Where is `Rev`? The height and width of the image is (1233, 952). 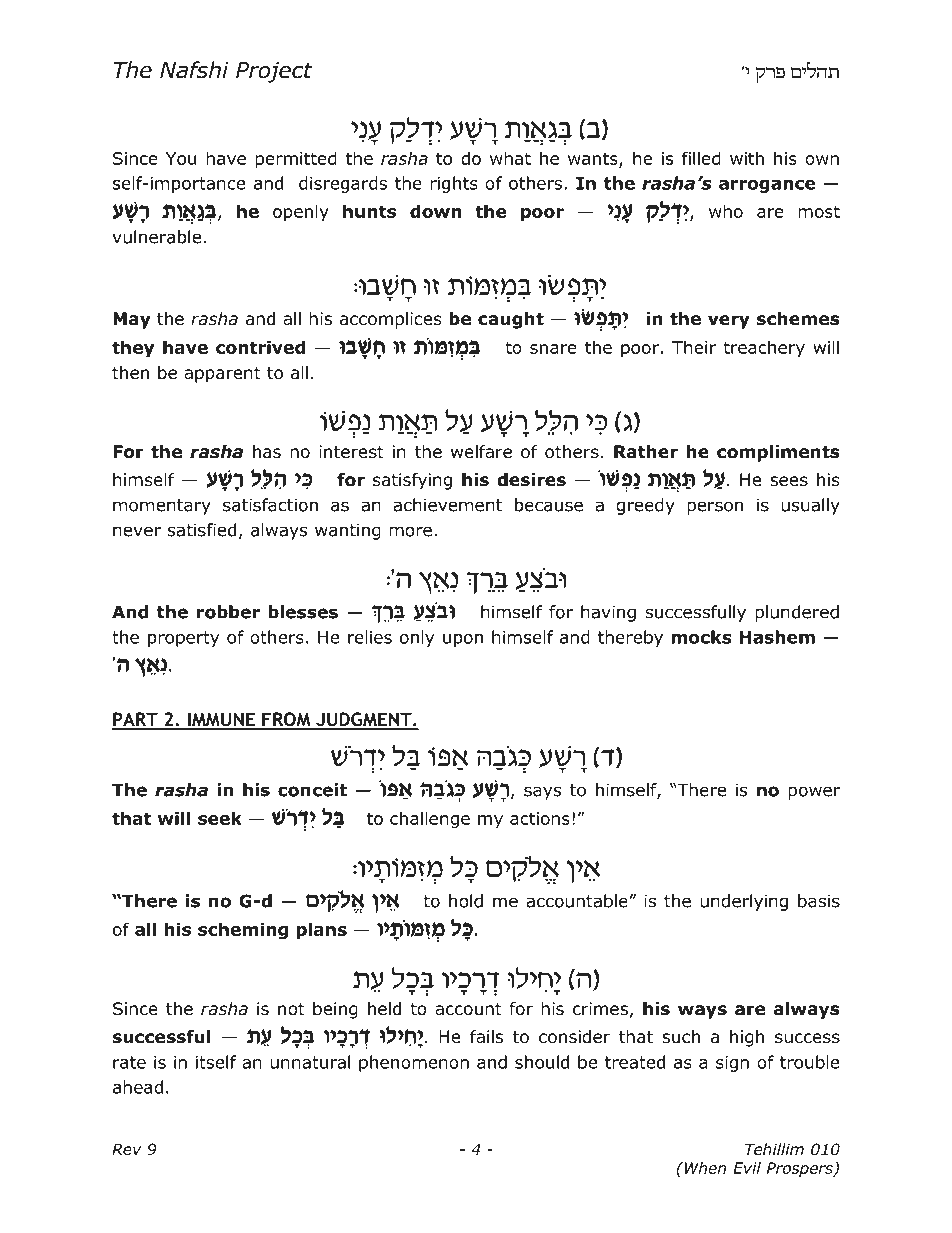 Rev is located at coordinates (126, 1149).
